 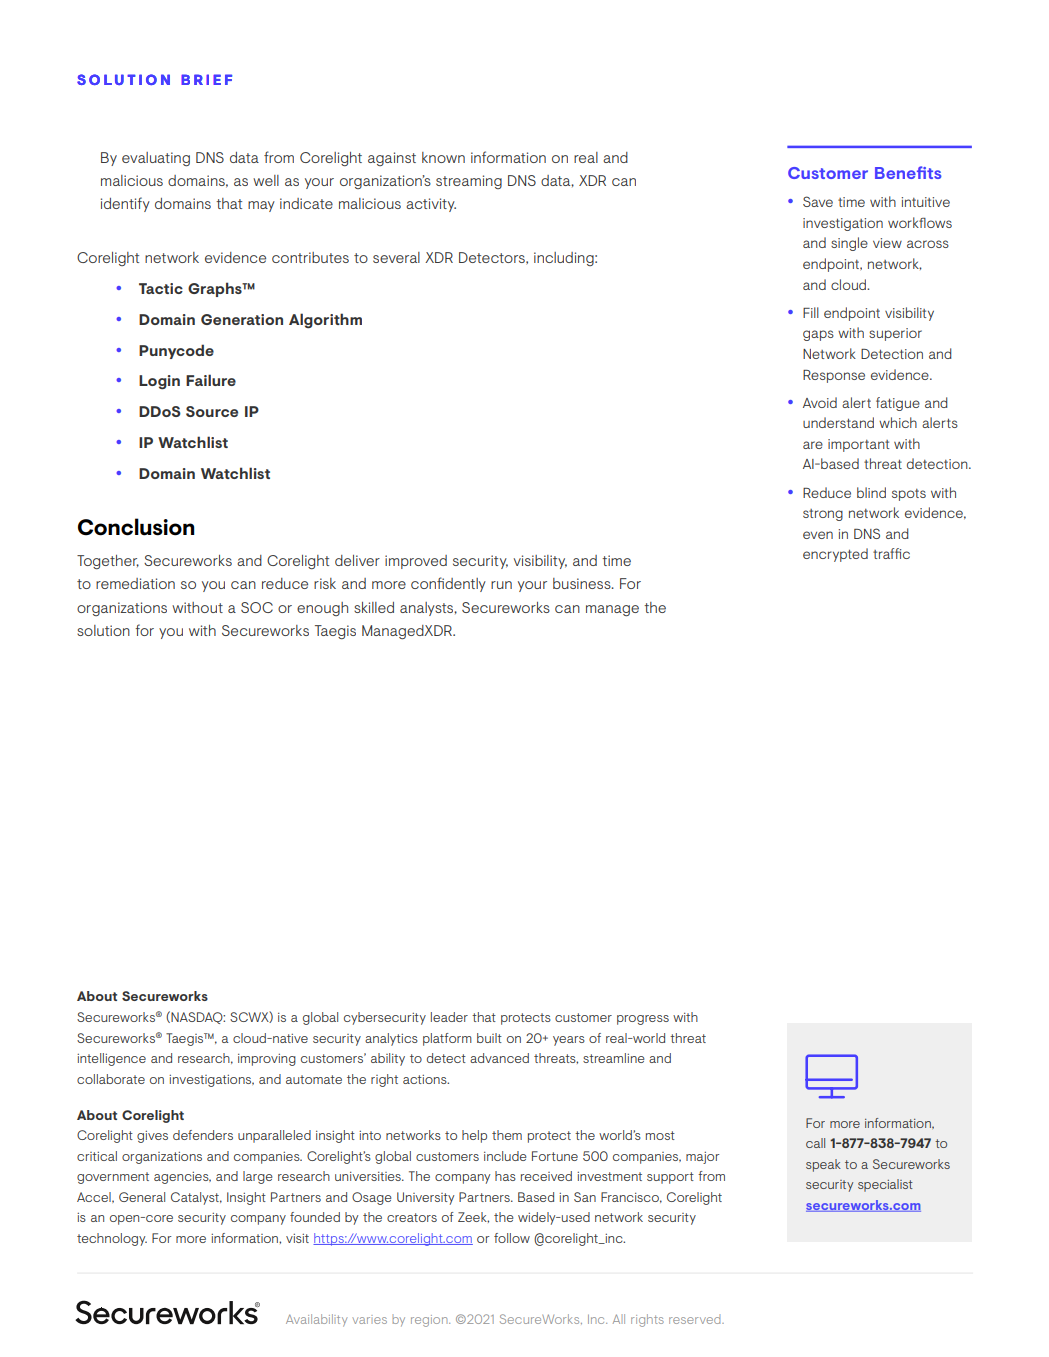 I want to click on follow, so click(x=512, y=1238).
